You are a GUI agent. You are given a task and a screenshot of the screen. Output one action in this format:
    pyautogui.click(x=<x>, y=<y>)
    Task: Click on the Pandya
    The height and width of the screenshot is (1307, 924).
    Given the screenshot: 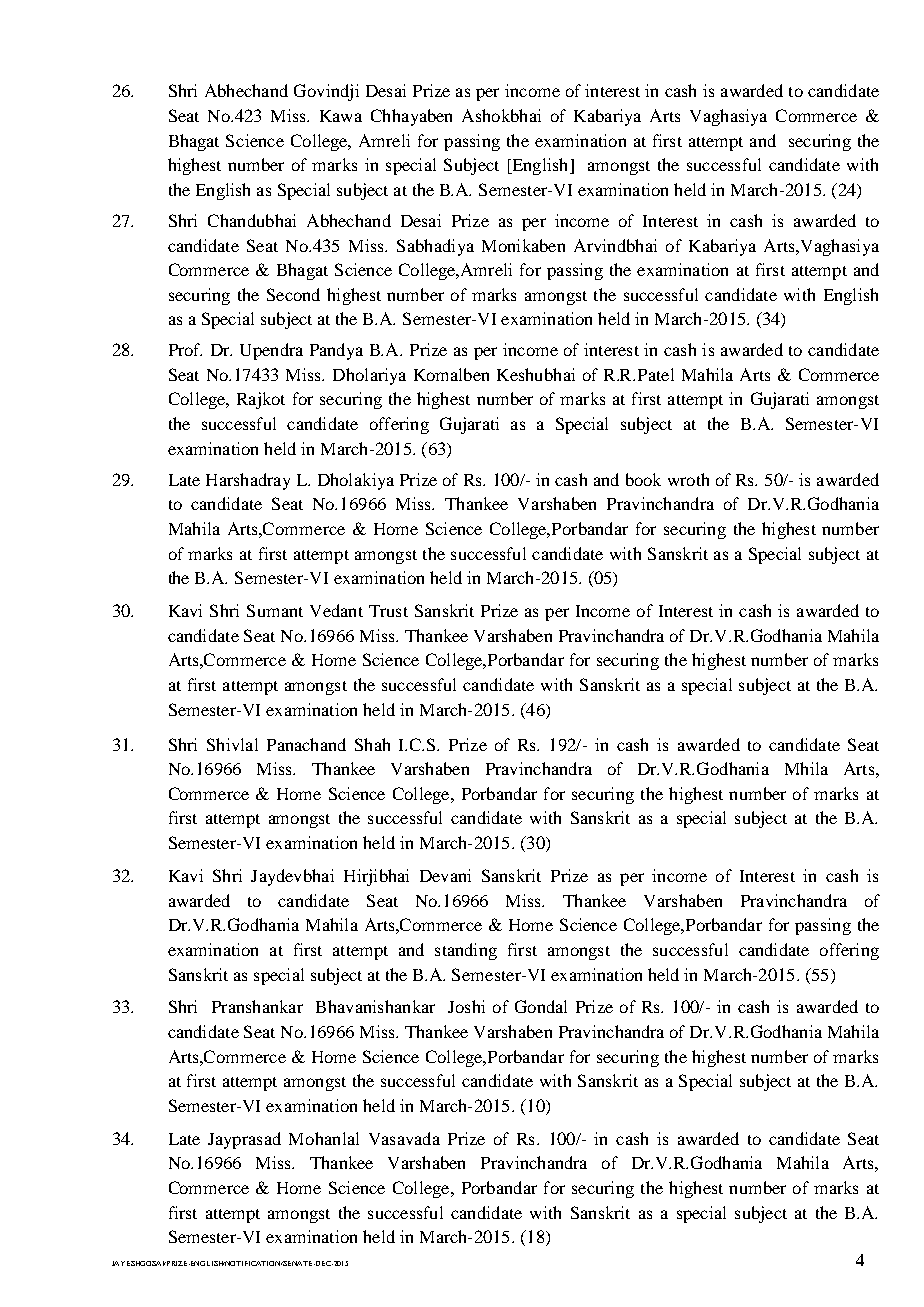 What is the action you would take?
    pyautogui.click(x=336, y=351)
